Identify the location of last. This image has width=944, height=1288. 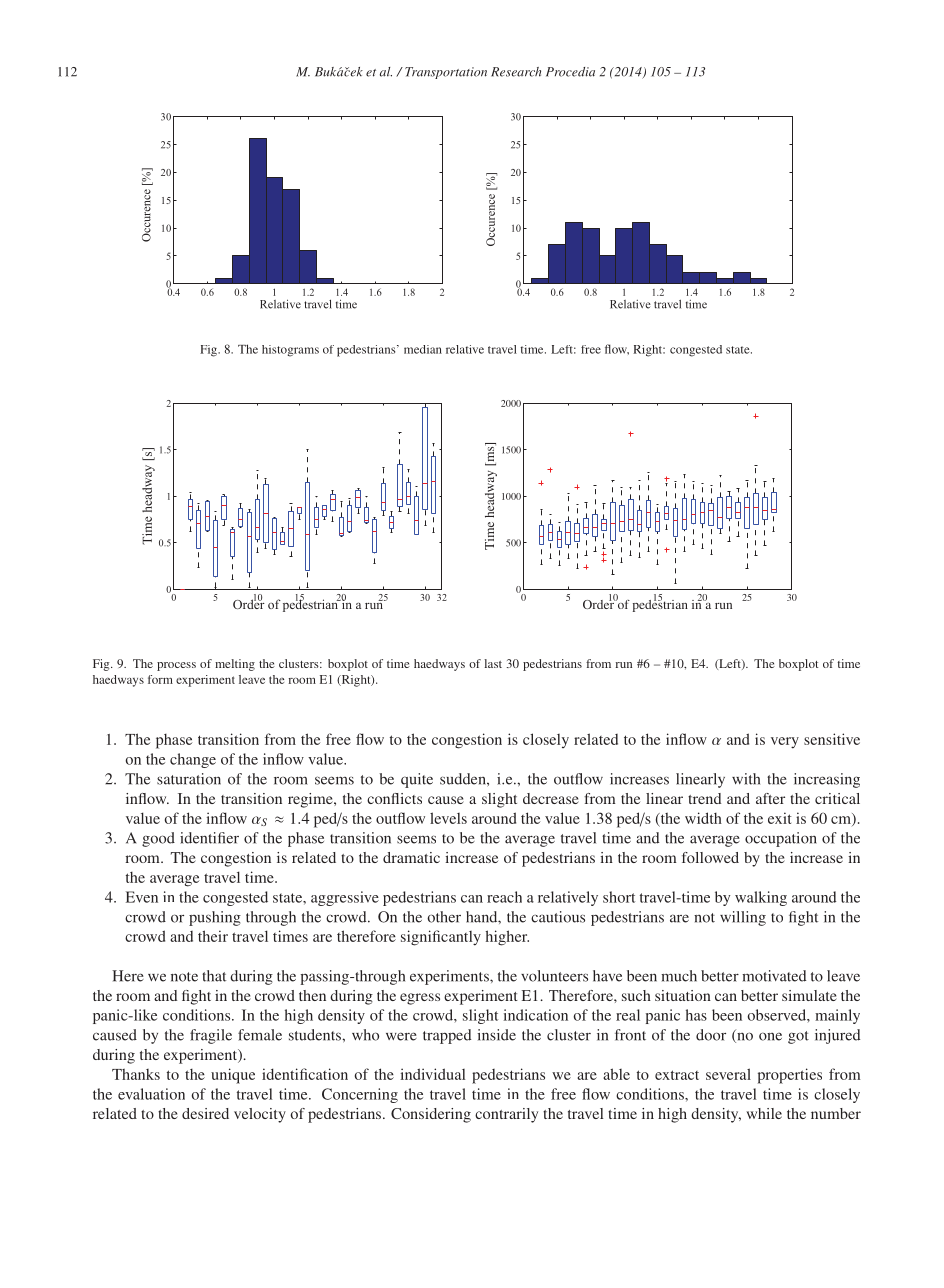
(493, 663).
